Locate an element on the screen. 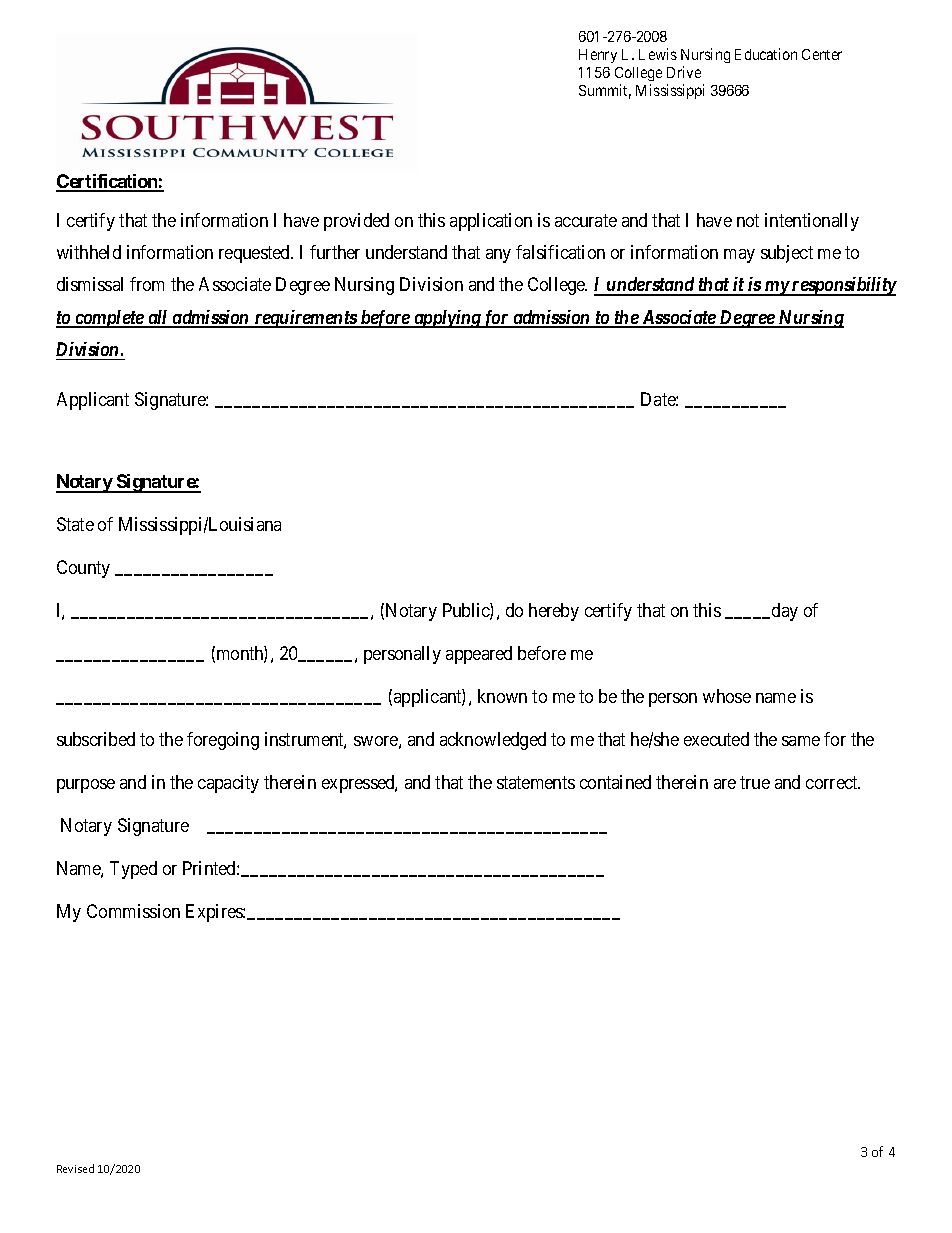 Image resolution: width=952 pixels, height=1233 pixels. withheld is located at coordinates (89, 252).
